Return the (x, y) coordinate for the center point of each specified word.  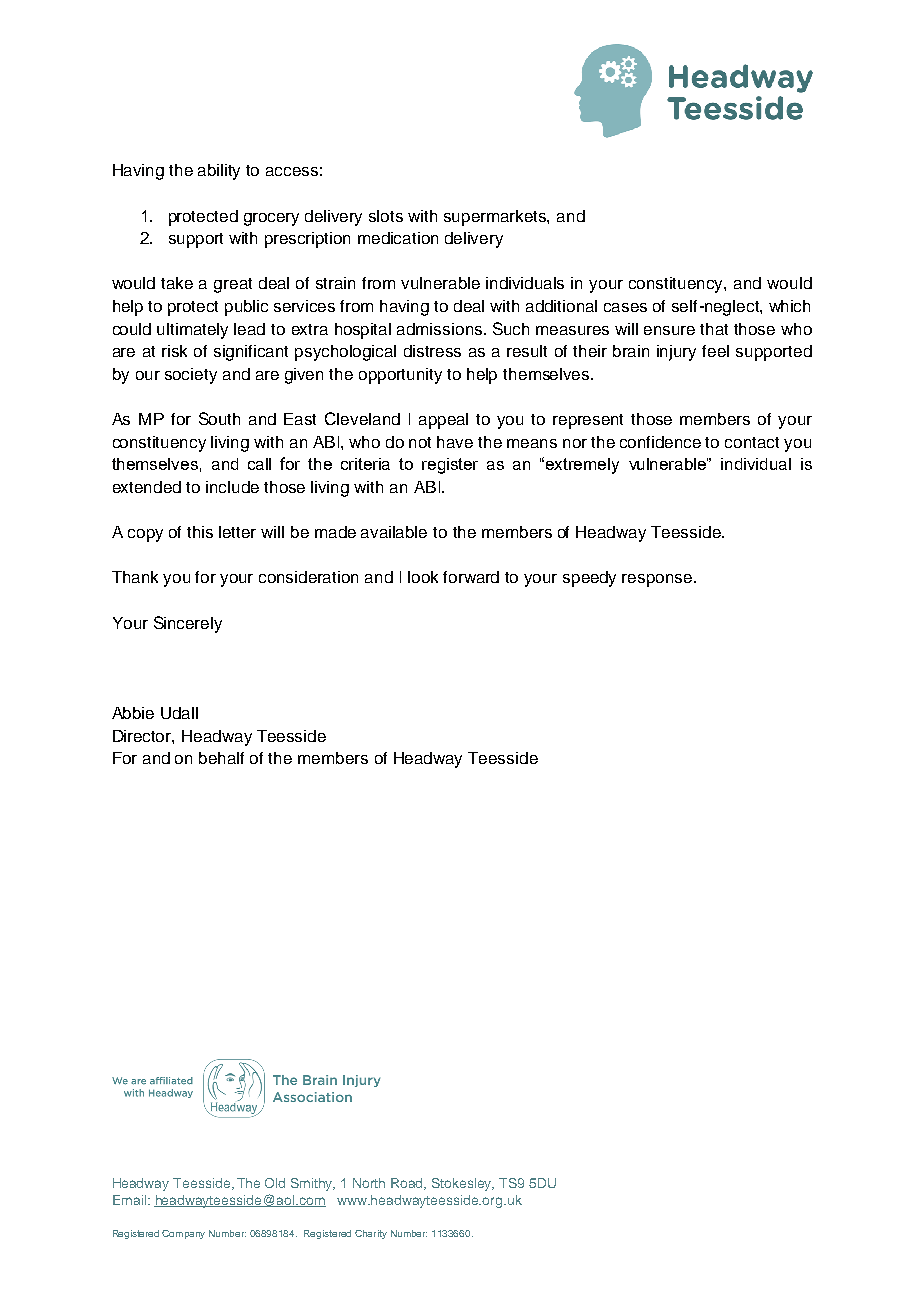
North (369, 1183)
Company (183, 1234)
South (219, 418)
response (657, 580)
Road (408, 1184)
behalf (221, 758)
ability (219, 172)
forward (471, 577)
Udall (179, 713)
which (789, 306)
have (455, 442)
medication (398, 238)
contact (752, 442)
